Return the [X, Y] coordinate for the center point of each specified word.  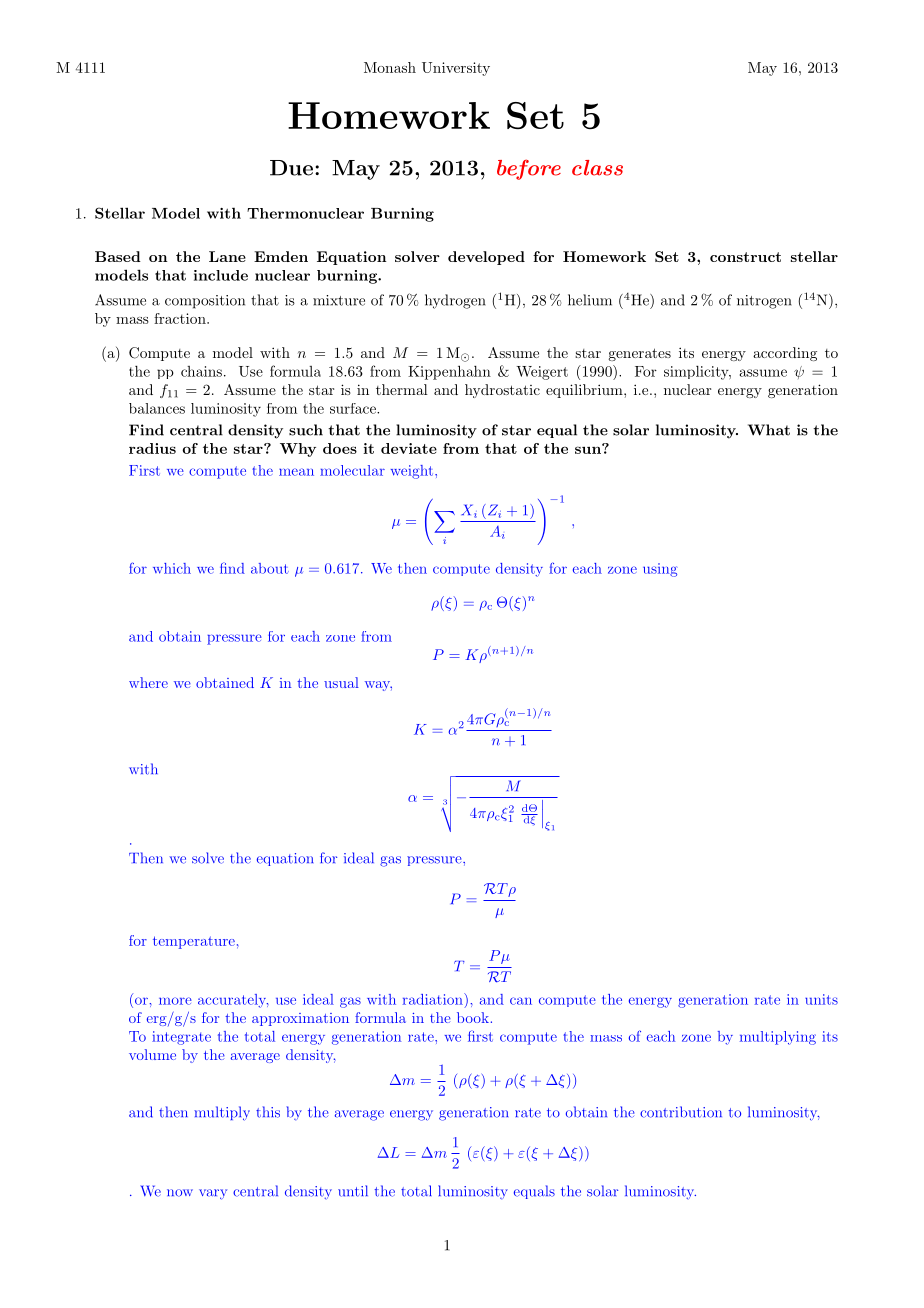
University [456, 69]
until [353, 1191]
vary [213, 1194]
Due [291, 168]
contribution [681, 1112]
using [660, 570]
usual [341, 682]
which [172, 568]
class [597, 168]
